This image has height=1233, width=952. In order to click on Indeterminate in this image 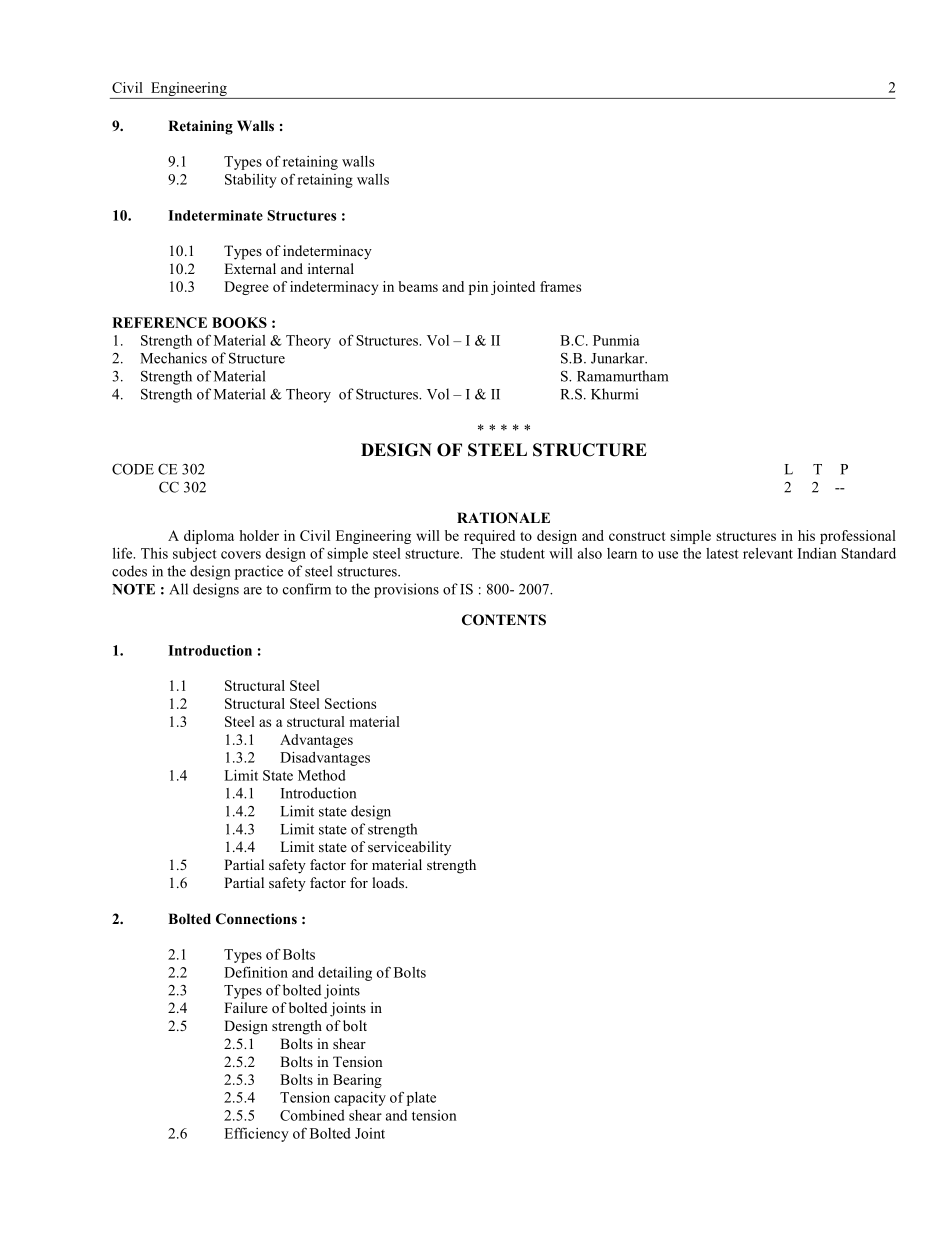, I will do `click(215, 215)`.
